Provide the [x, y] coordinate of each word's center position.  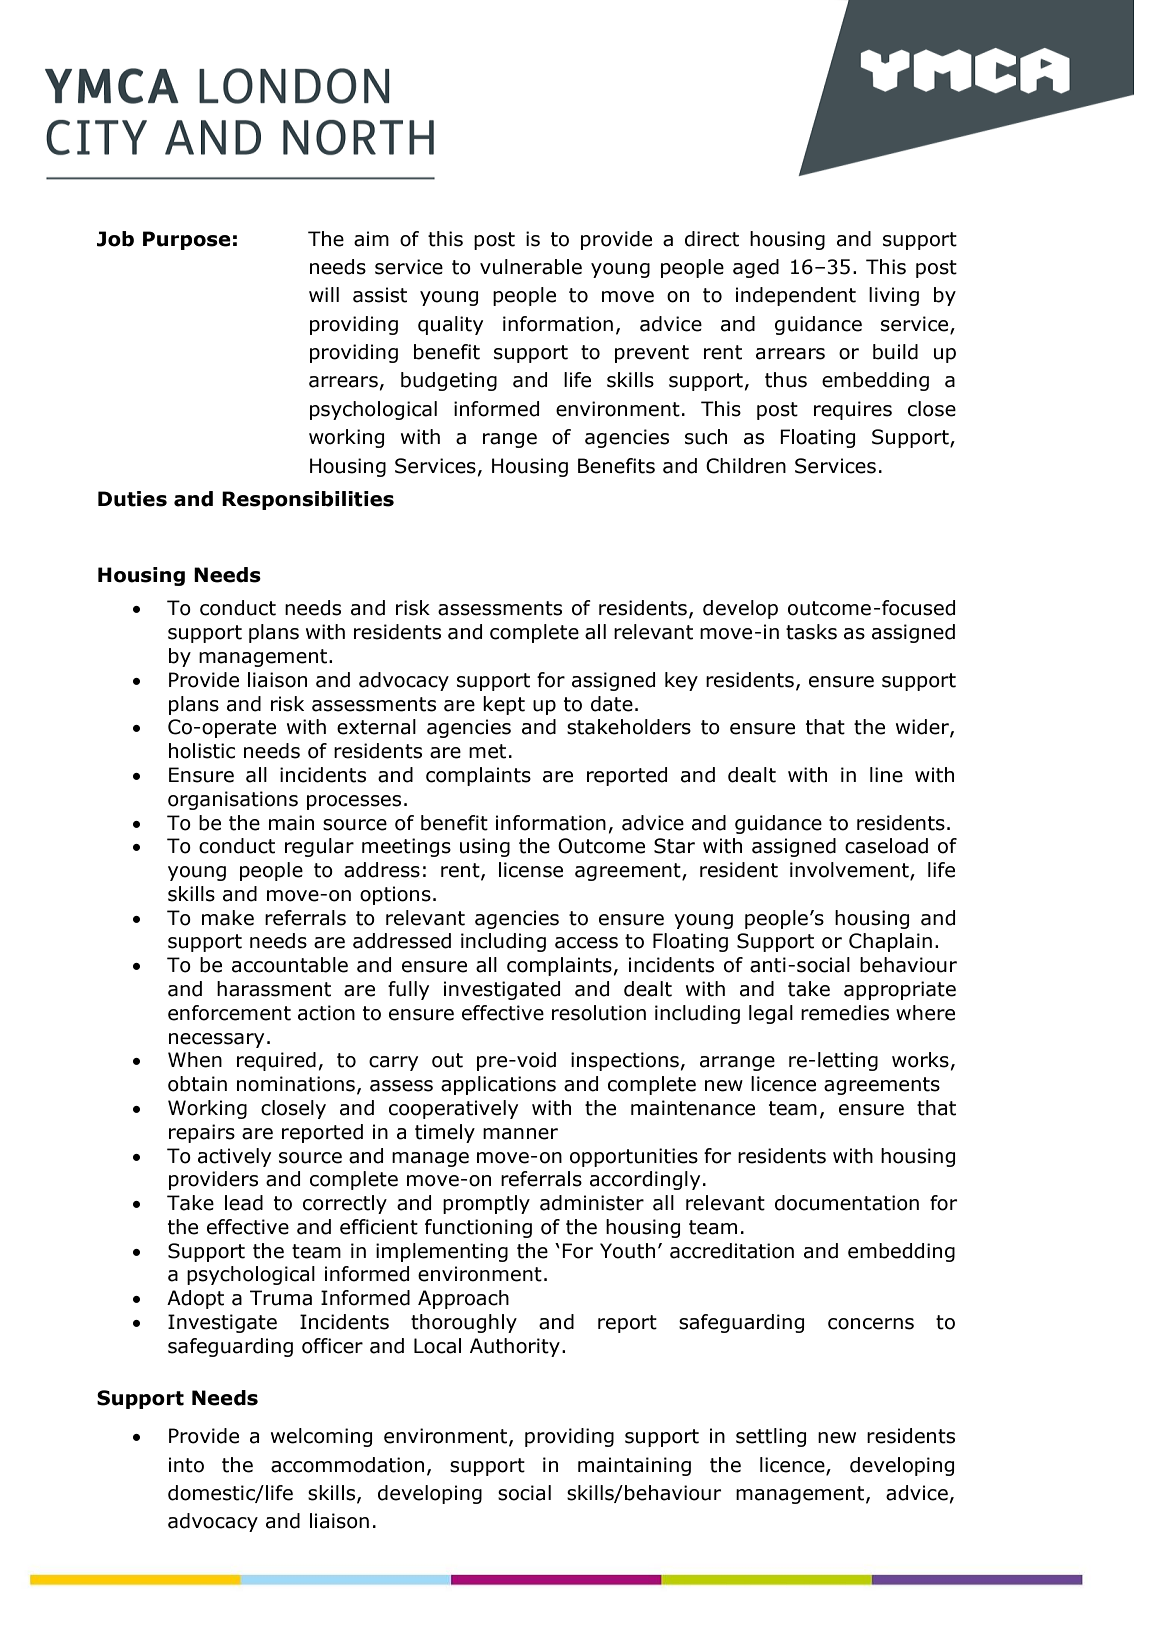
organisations [233, 800]
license [531, 870]
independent [796, 296]
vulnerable [531, 267]
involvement [850, 871]
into [186, 1465]
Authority [515, 1347]
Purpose [187, 240]
